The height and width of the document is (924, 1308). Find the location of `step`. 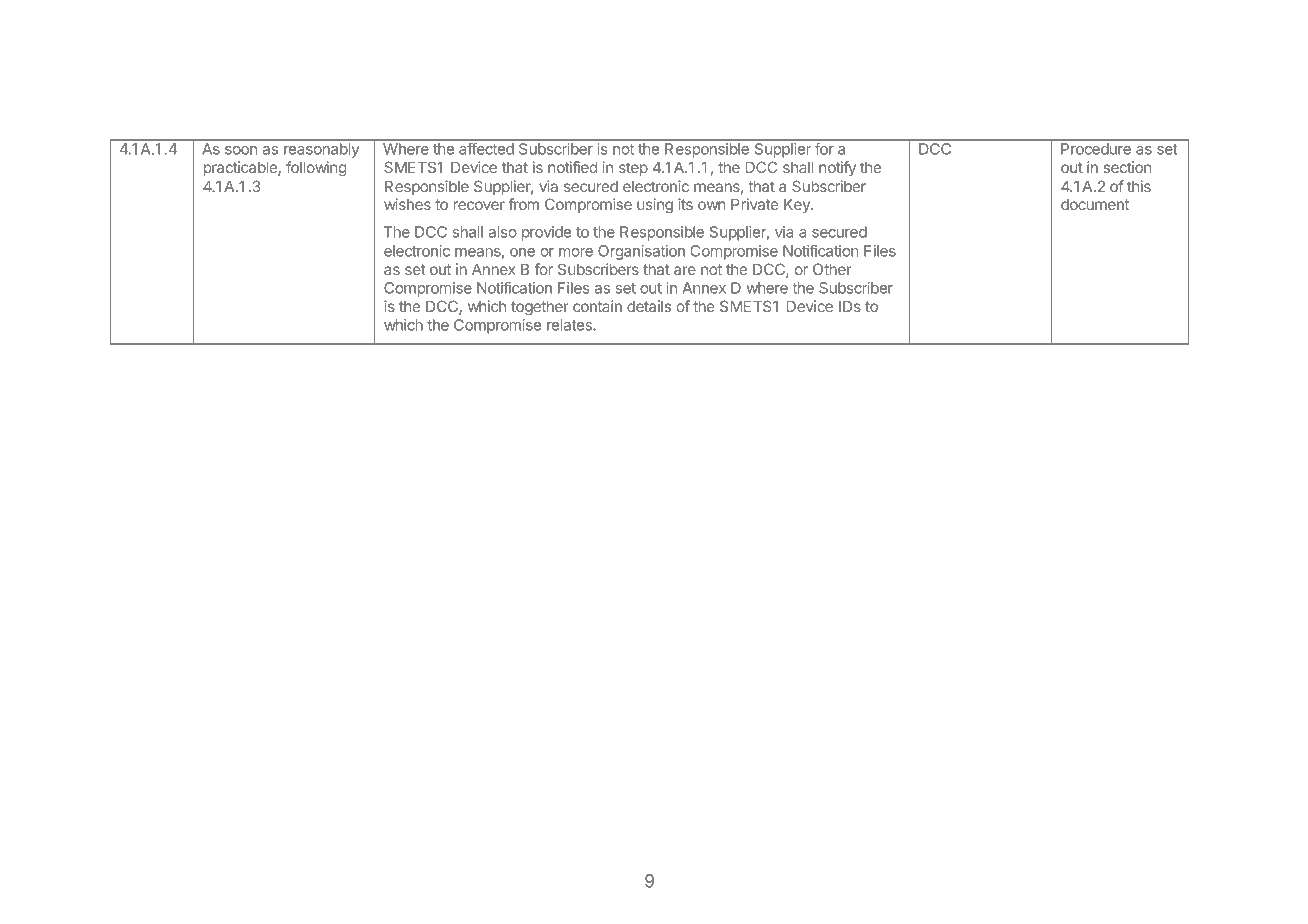

step is located at coordinates (633, 169).
